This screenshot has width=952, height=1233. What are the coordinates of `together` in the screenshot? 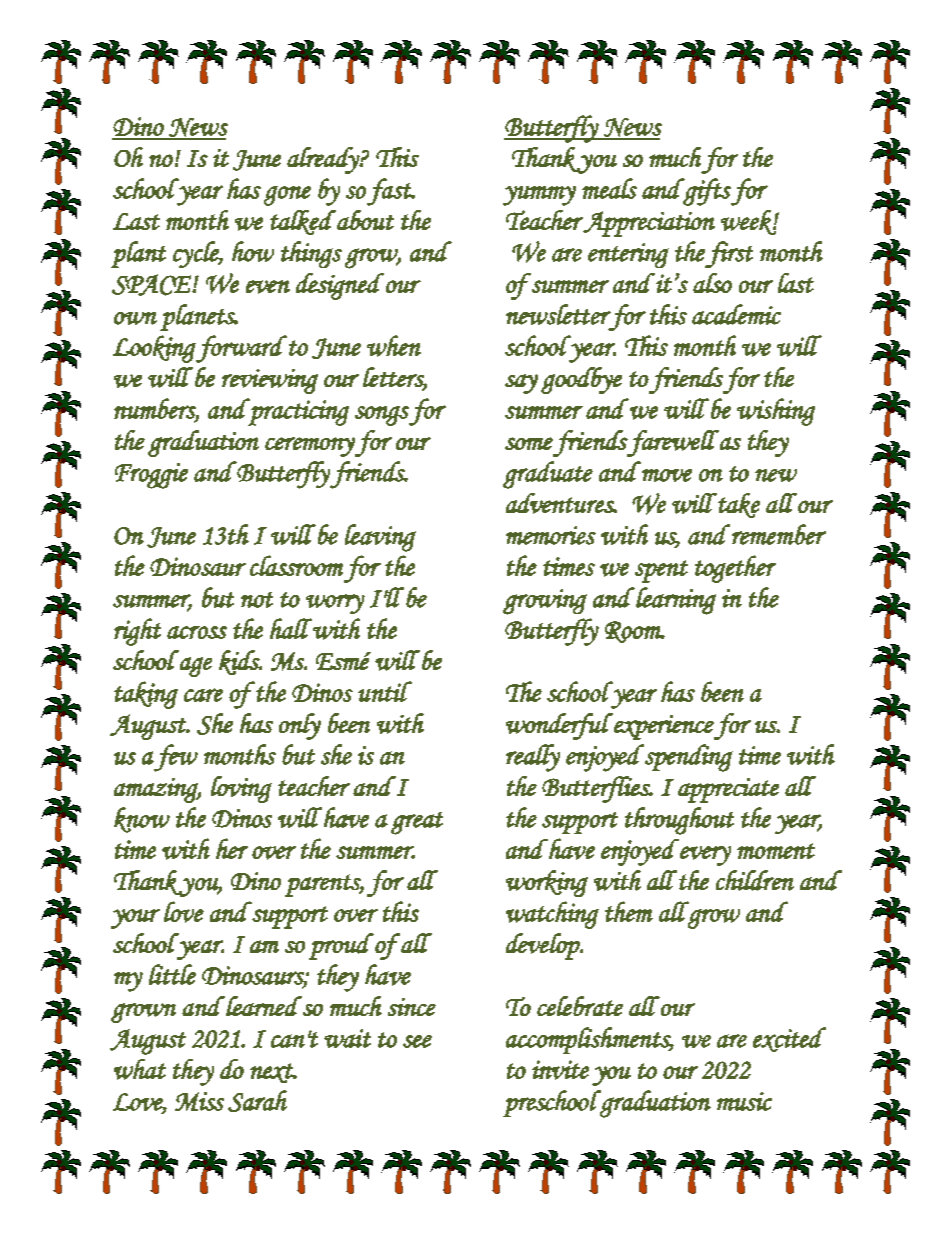 It's located at (735, 569).
